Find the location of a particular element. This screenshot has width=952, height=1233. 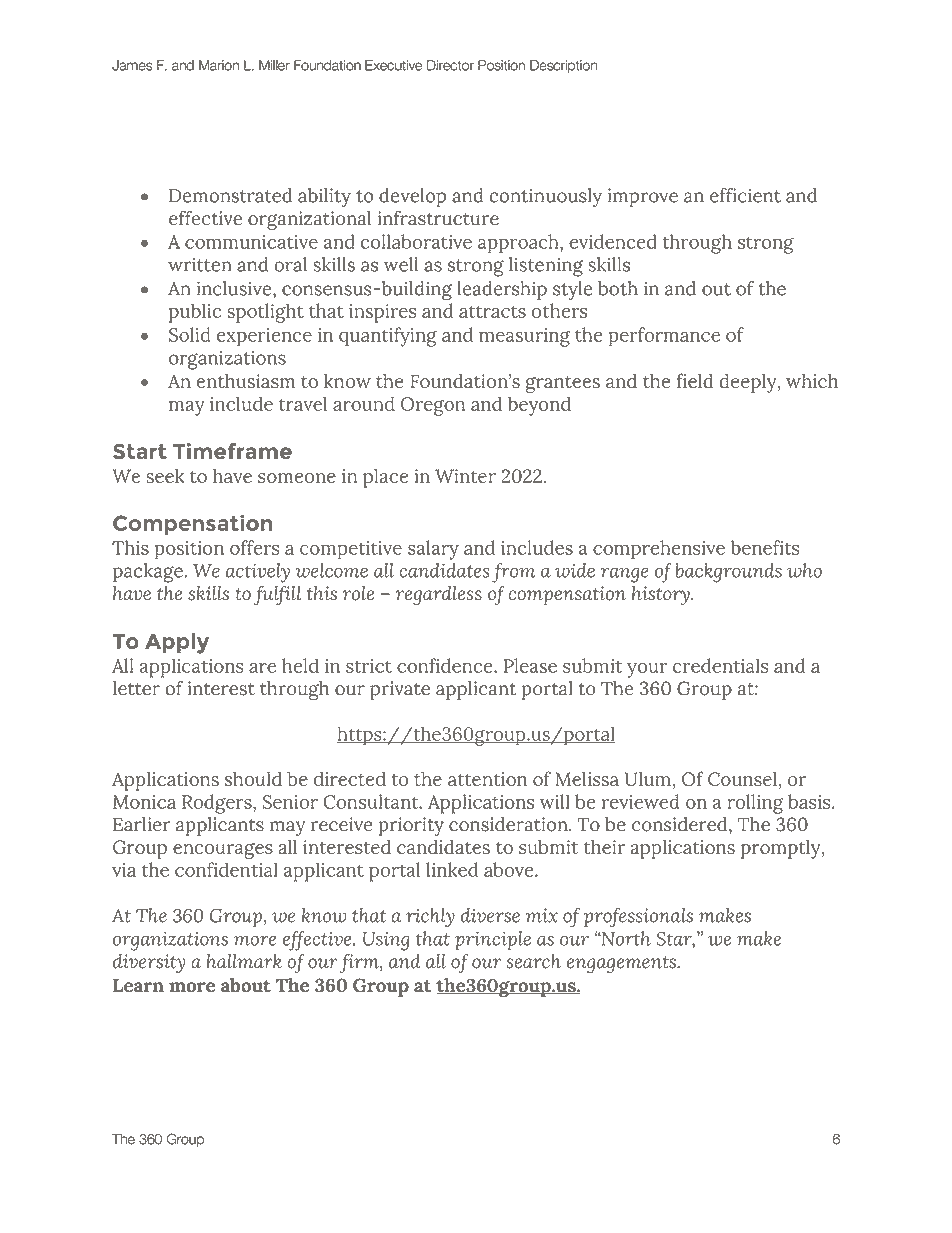

offers is located at coordinates (254, 547).
